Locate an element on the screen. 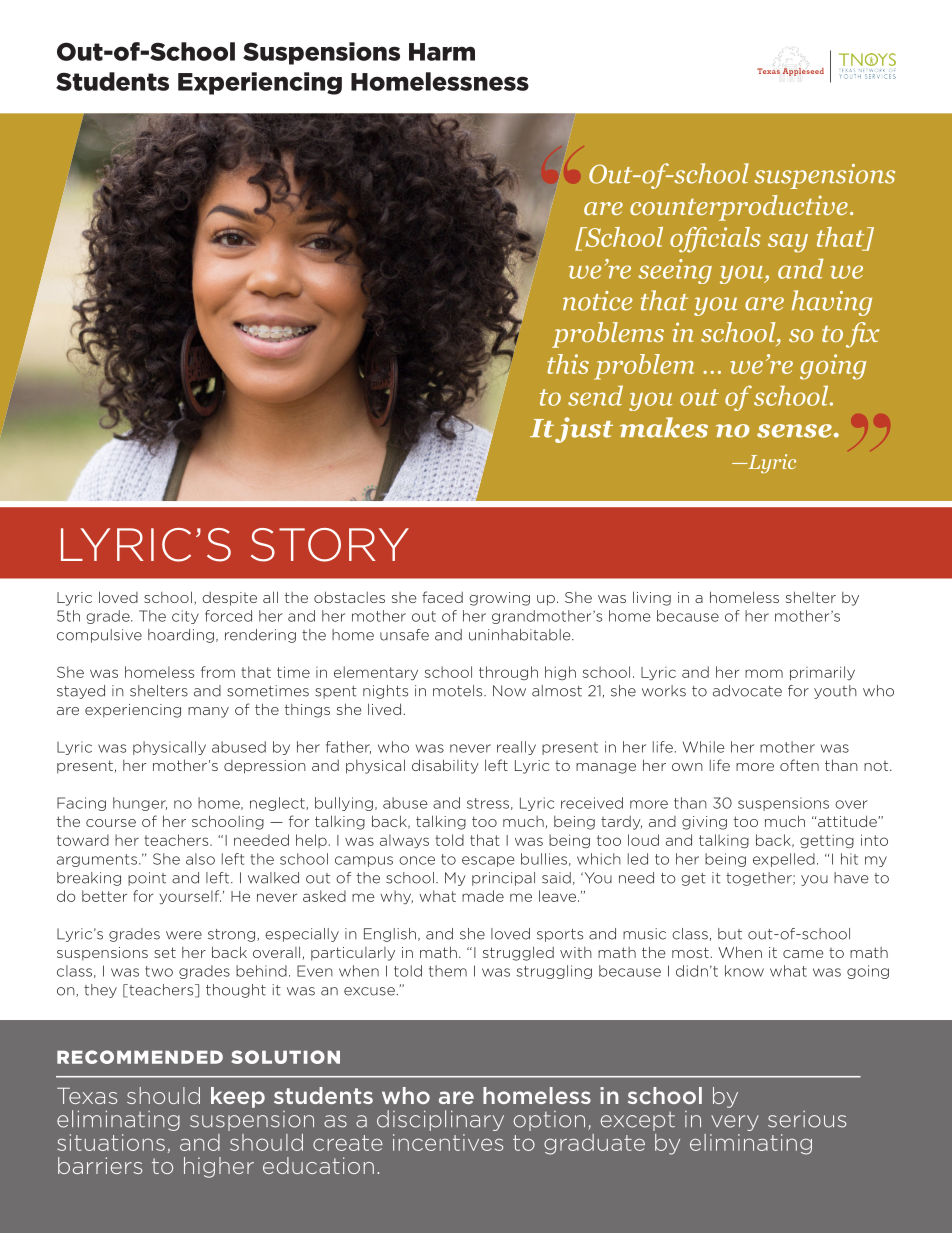 The image size is (952, 1233). Harm is located at coordinates (442, 52).
